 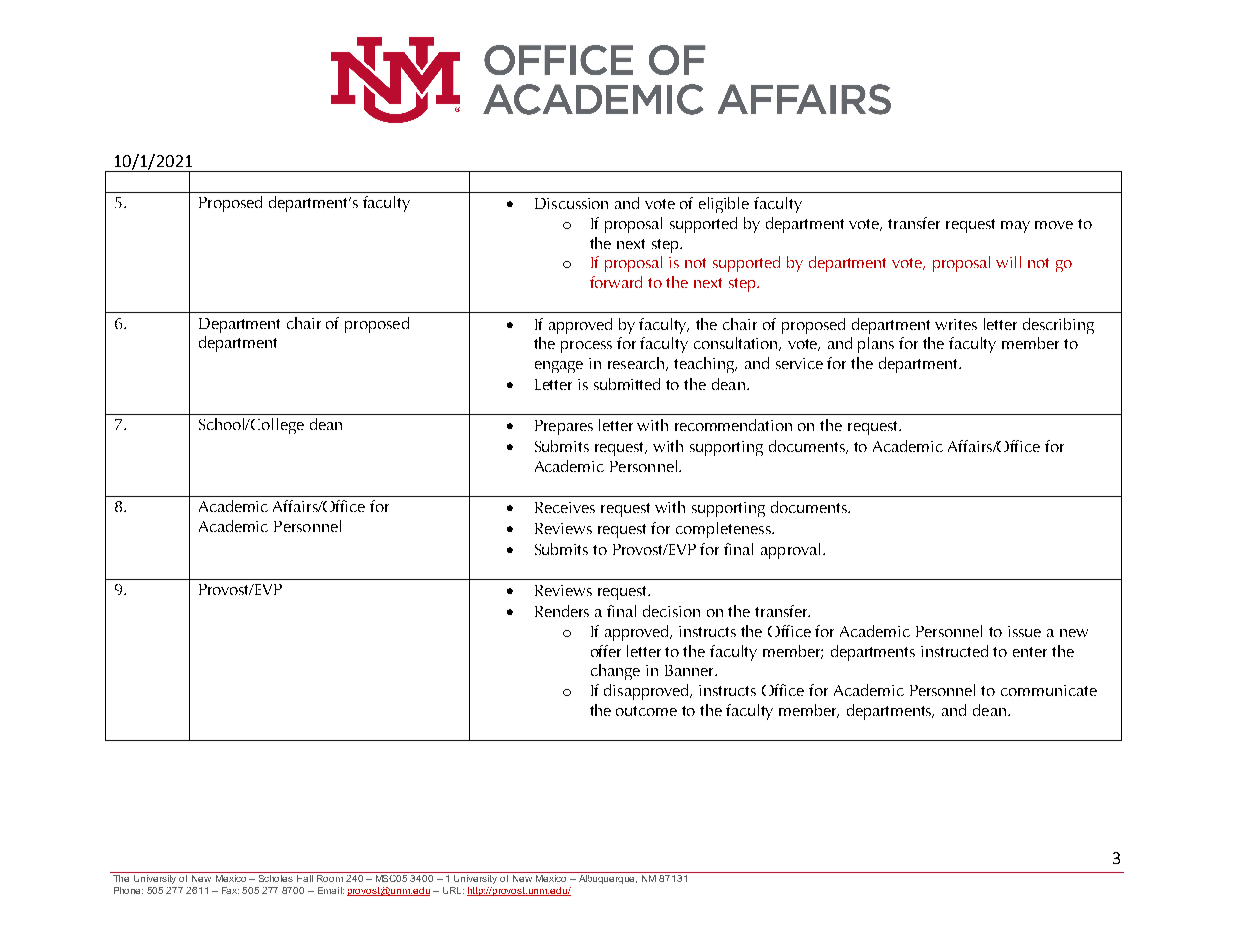 I want to click on Receives, so click(x=565, y=507).
